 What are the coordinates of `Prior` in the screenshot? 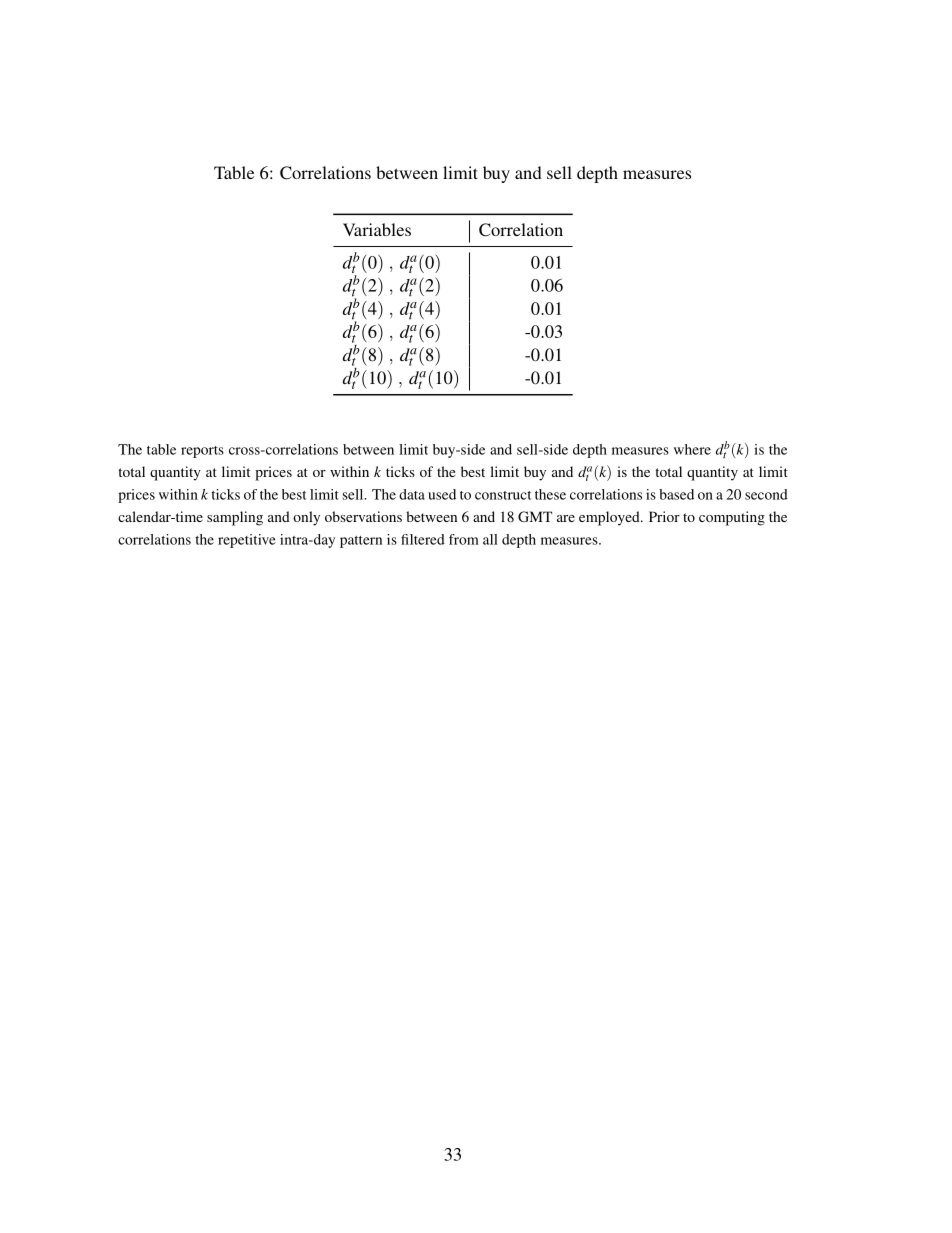 It's located at (664, 516).
